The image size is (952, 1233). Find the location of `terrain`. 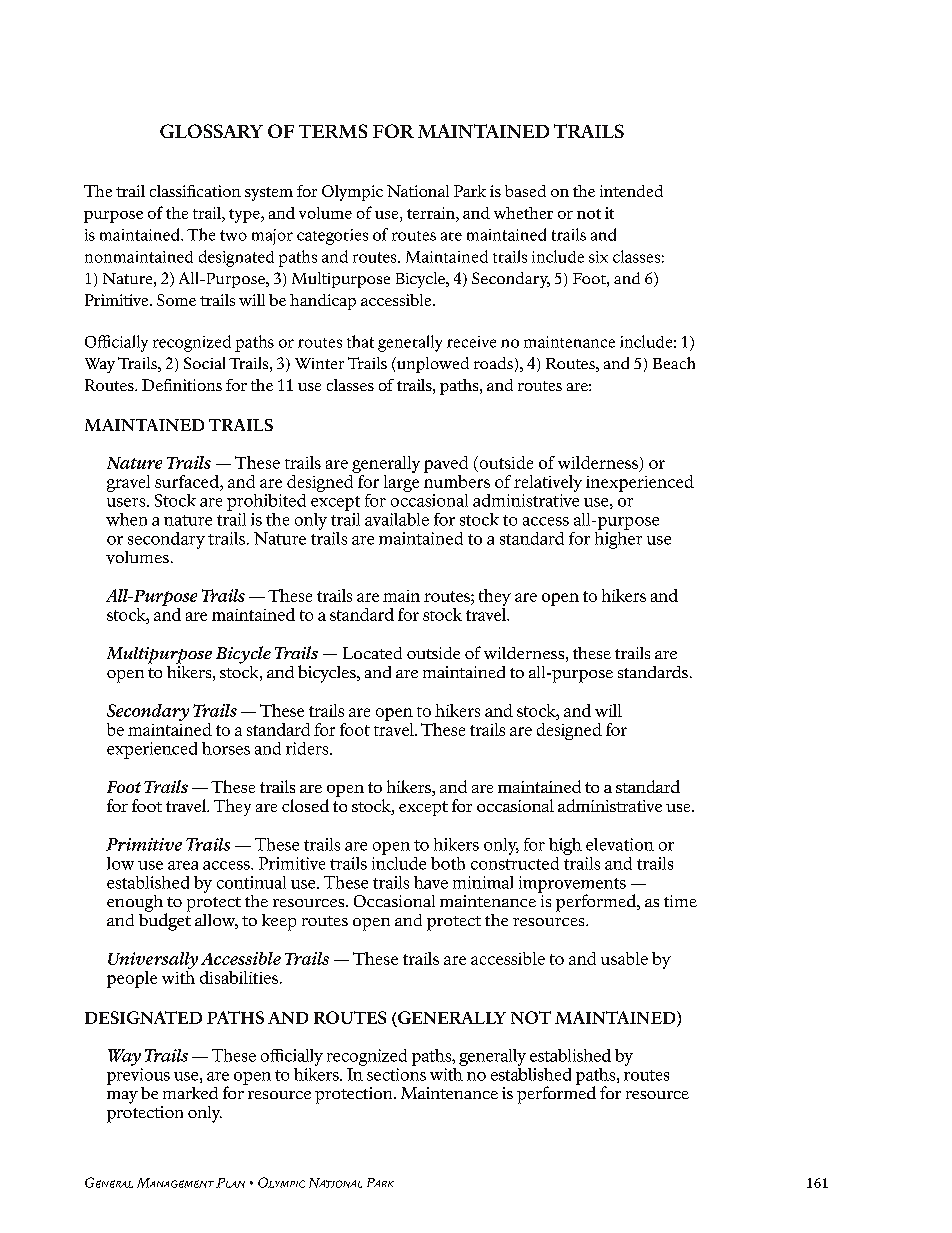

terrain is located at coordinates (432, 214).
